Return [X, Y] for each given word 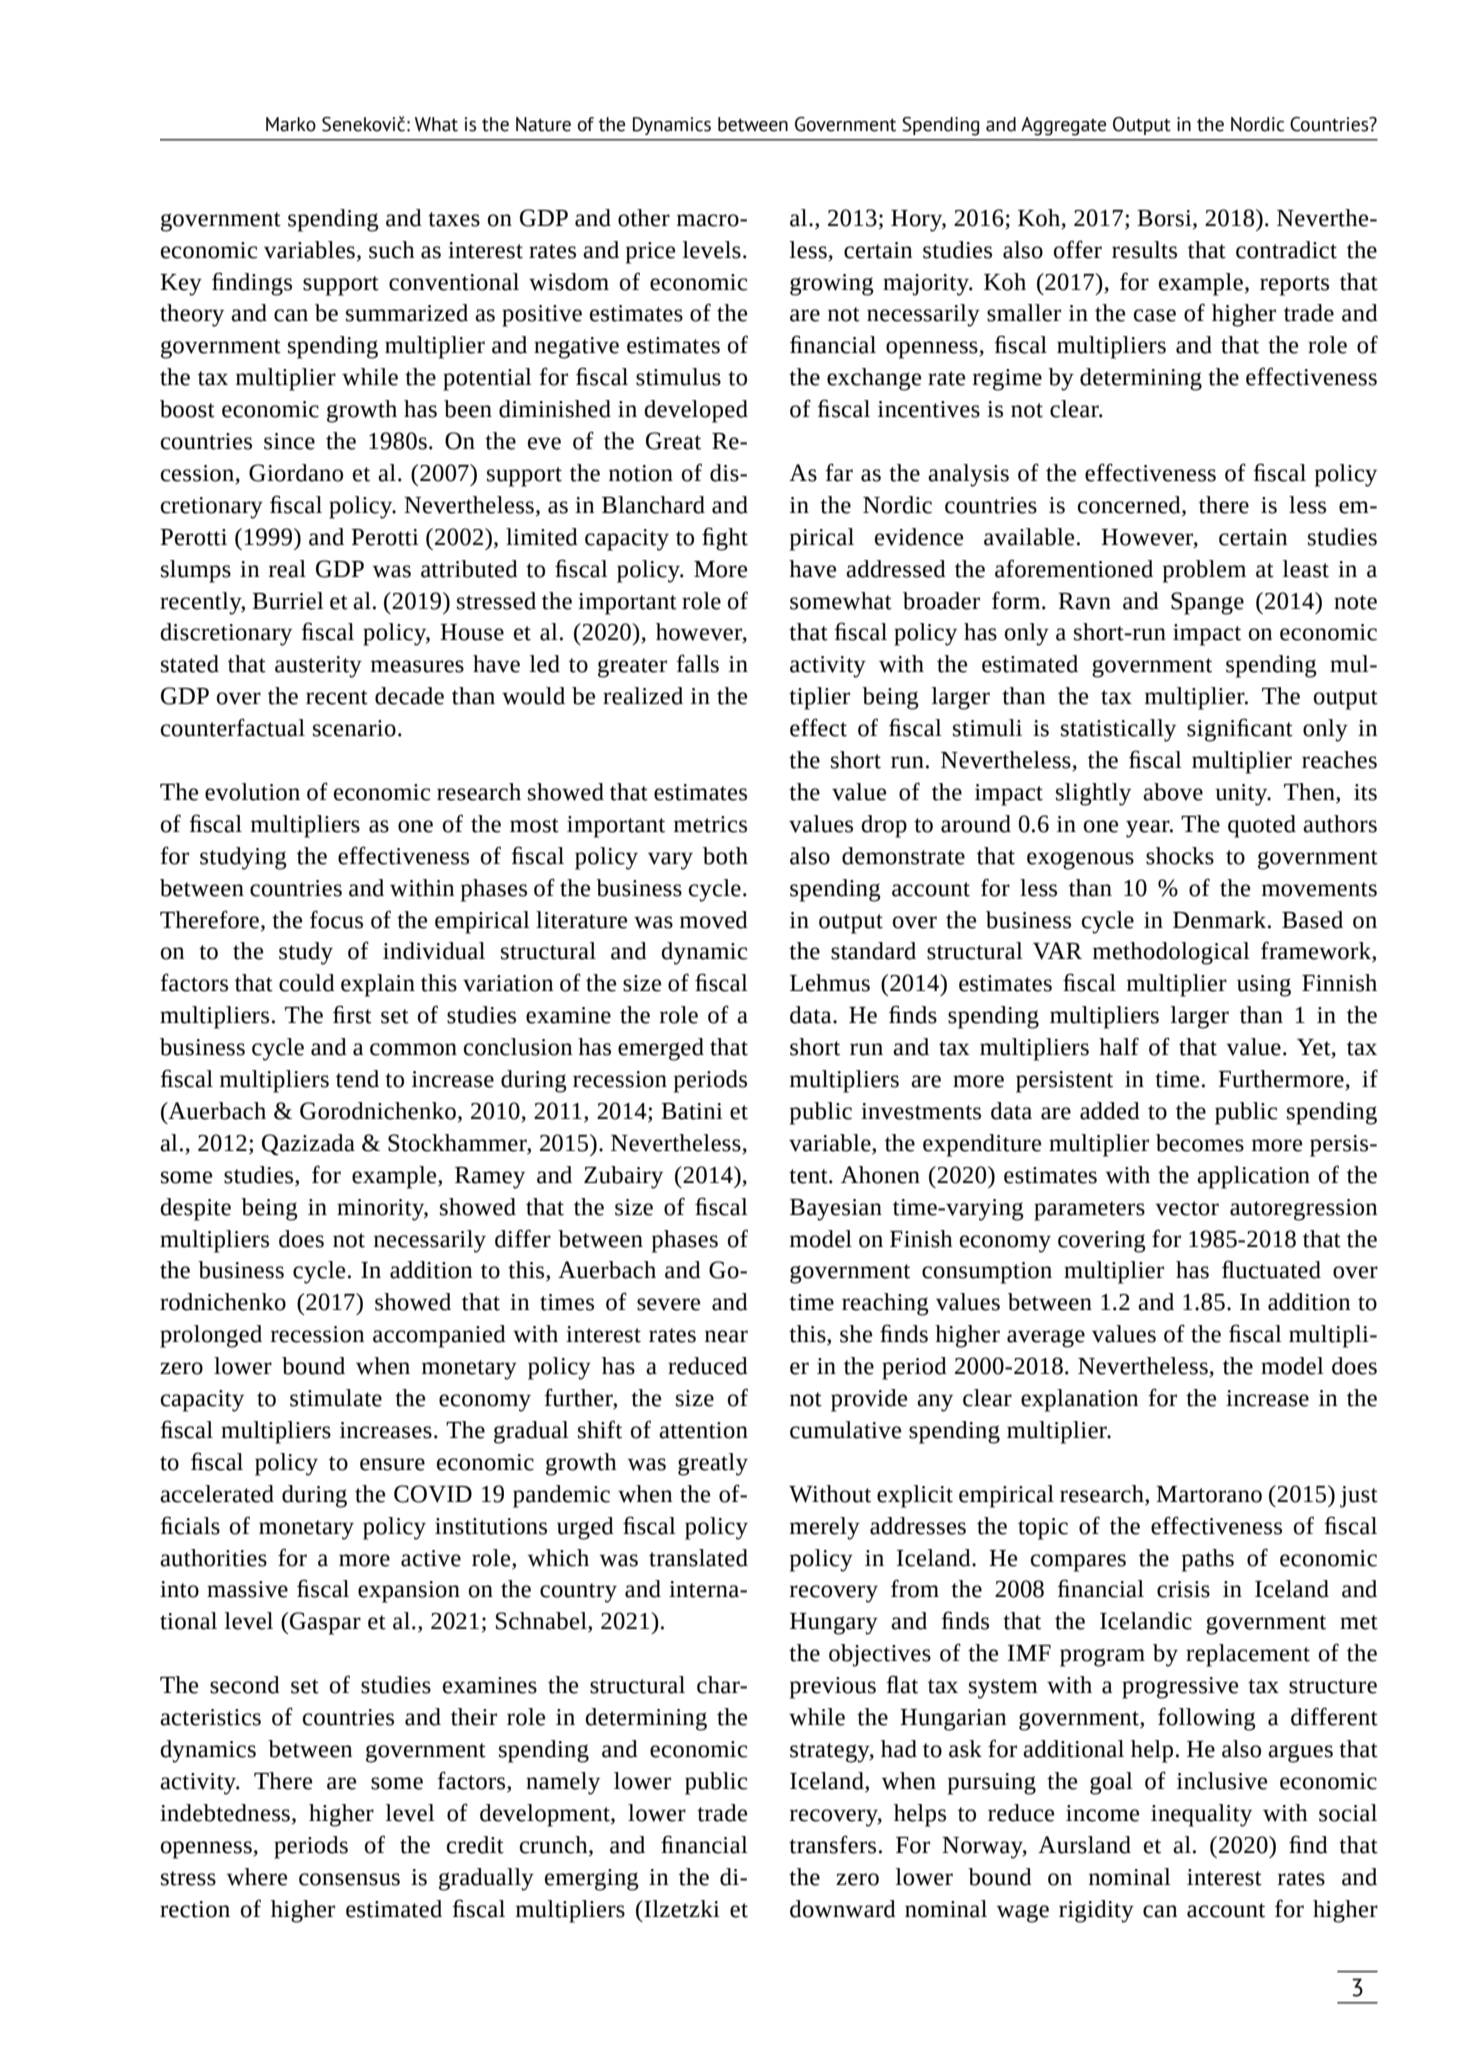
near [726, 1336]
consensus [349, 1879]
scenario [354, 728]
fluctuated [1271, 1269]
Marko [291, 124]
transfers [832, 1844]
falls [697, 663]
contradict [1286, 250]
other [644, 218]
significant [1240, 730]
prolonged [211, 1336]
